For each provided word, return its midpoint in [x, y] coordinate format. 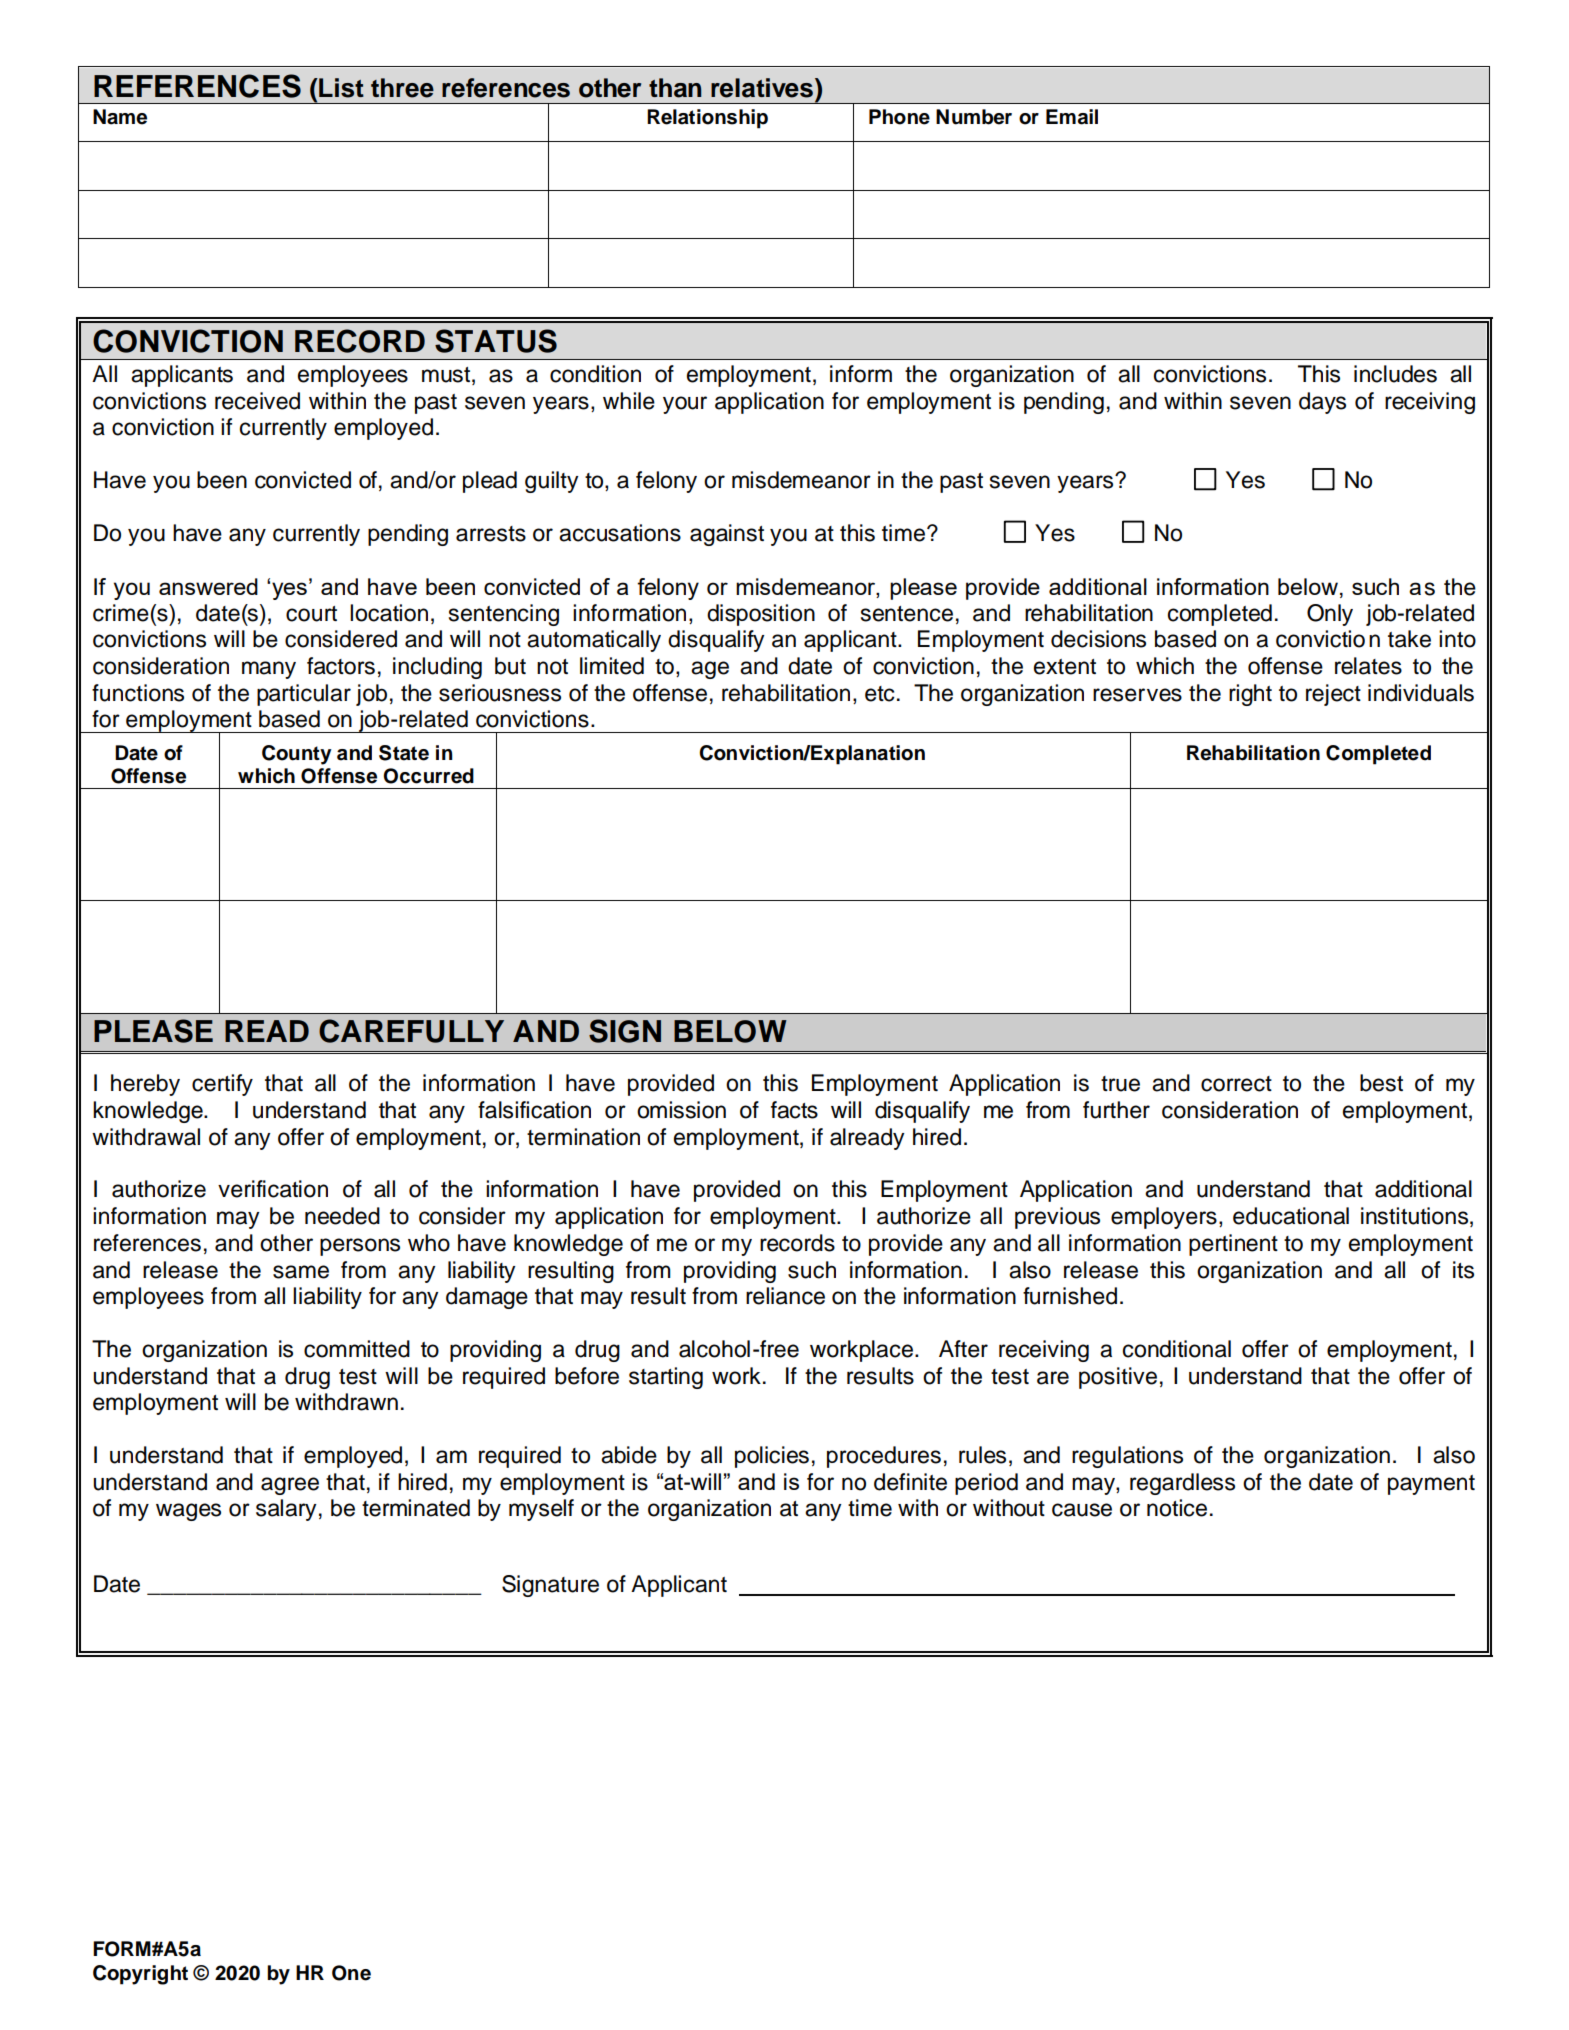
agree [290, 1486]
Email [1072, 117]
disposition [761, 615]
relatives [763, 88]
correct [1236, 1084]
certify [222, 1085]
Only [1330, 615]
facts [794, 1110]
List [340, 88]
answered [208, 586]
